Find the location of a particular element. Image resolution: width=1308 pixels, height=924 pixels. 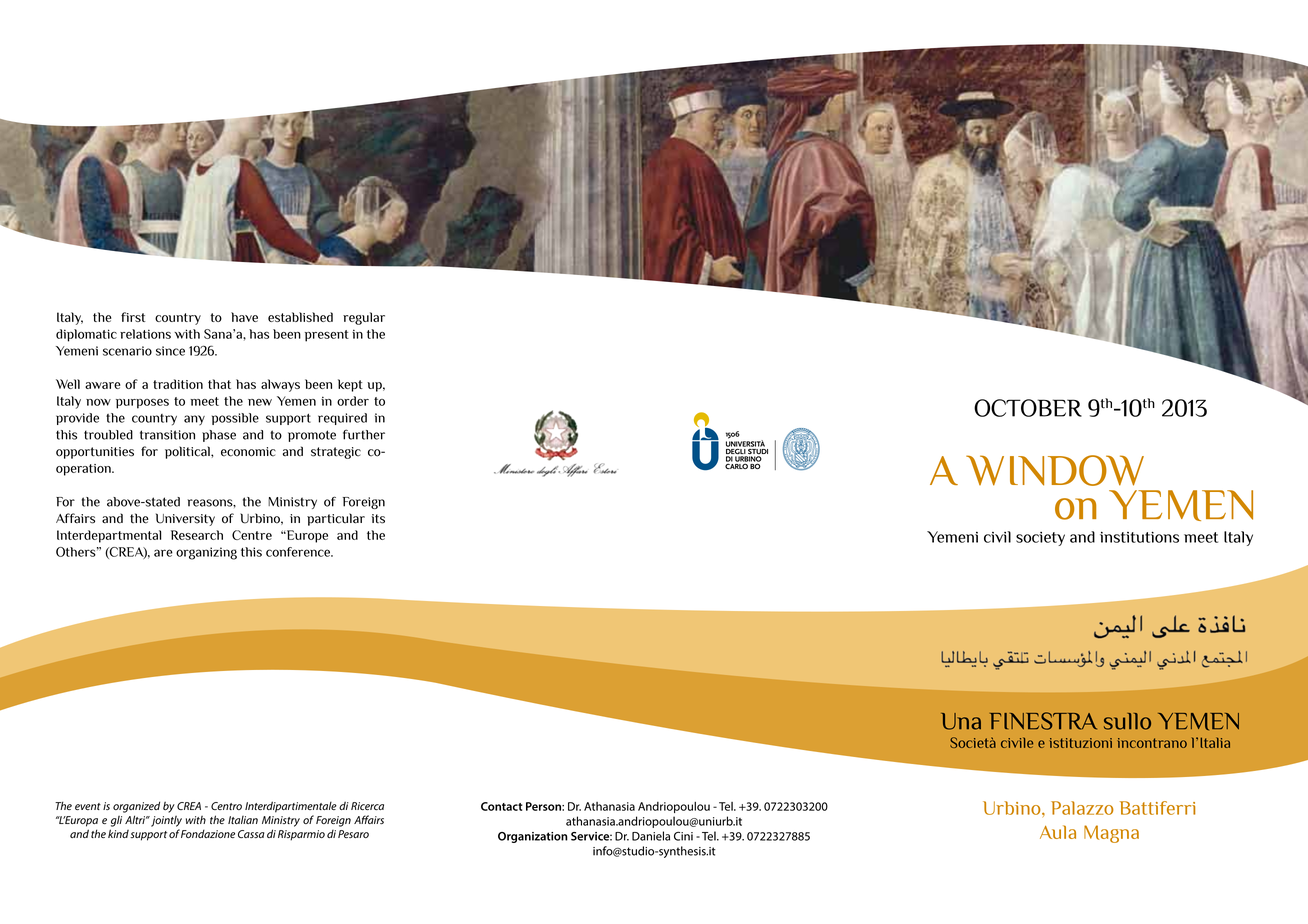

University is located at coordinates (185, 519).
